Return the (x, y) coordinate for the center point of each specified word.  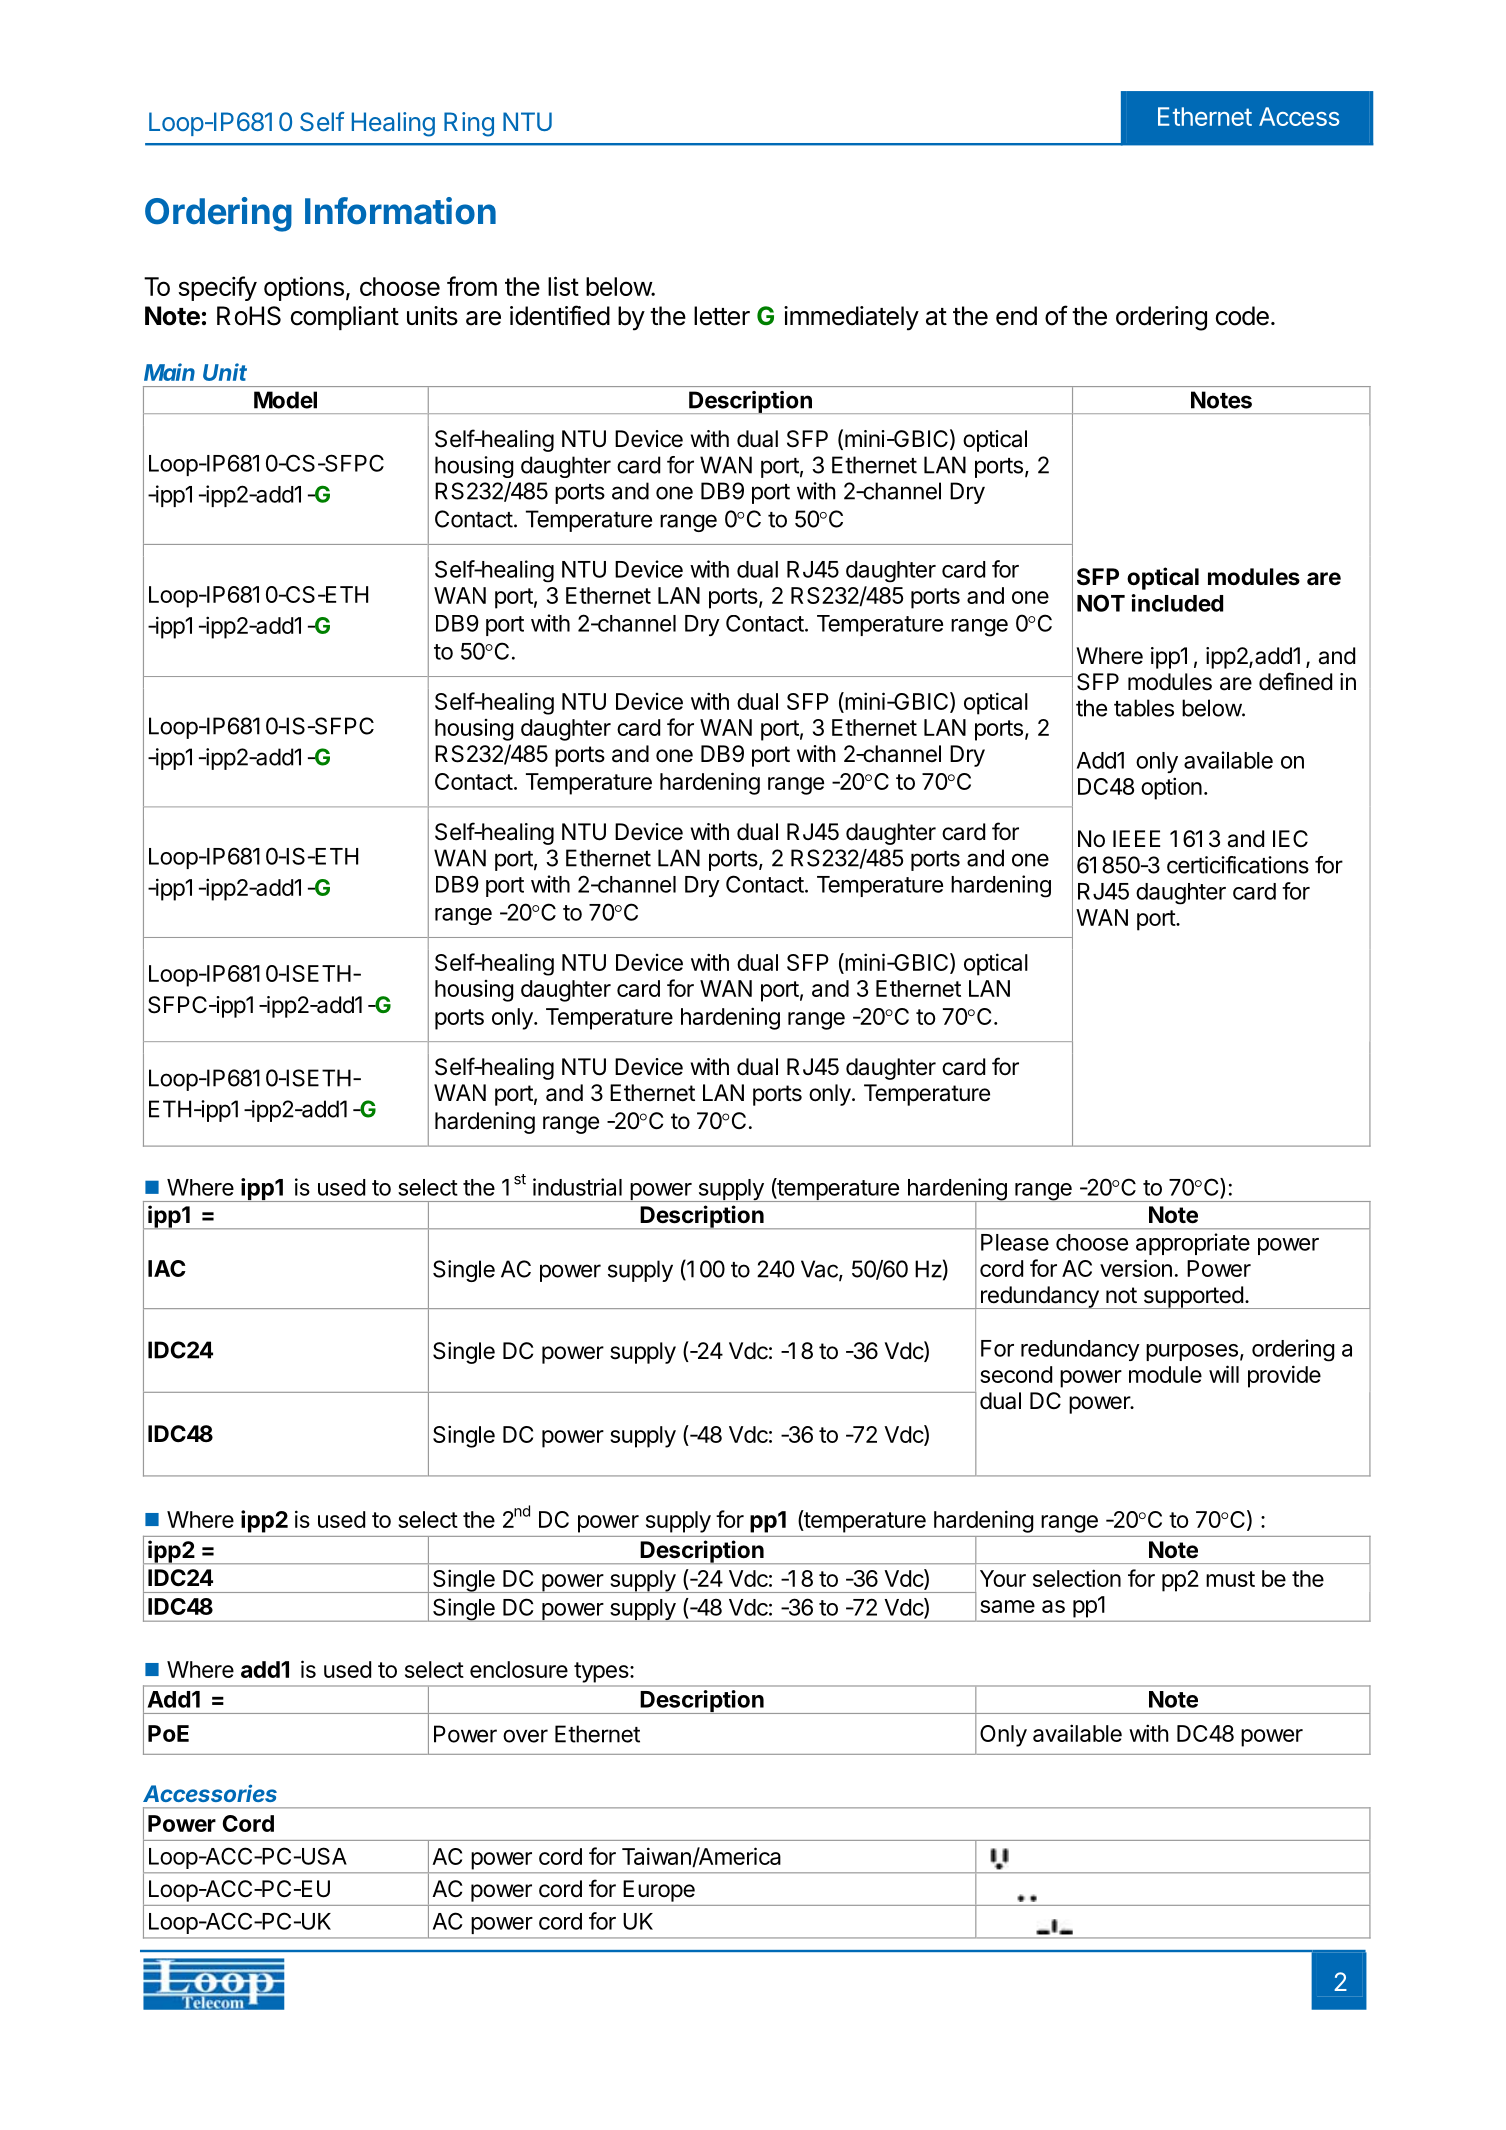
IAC (167, 1268)
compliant (345, 318)
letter (722, 316)
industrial (577, 1187)
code (1242, 316)
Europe (659, 1891)
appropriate (1193, 1244)
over (525, 1736)
